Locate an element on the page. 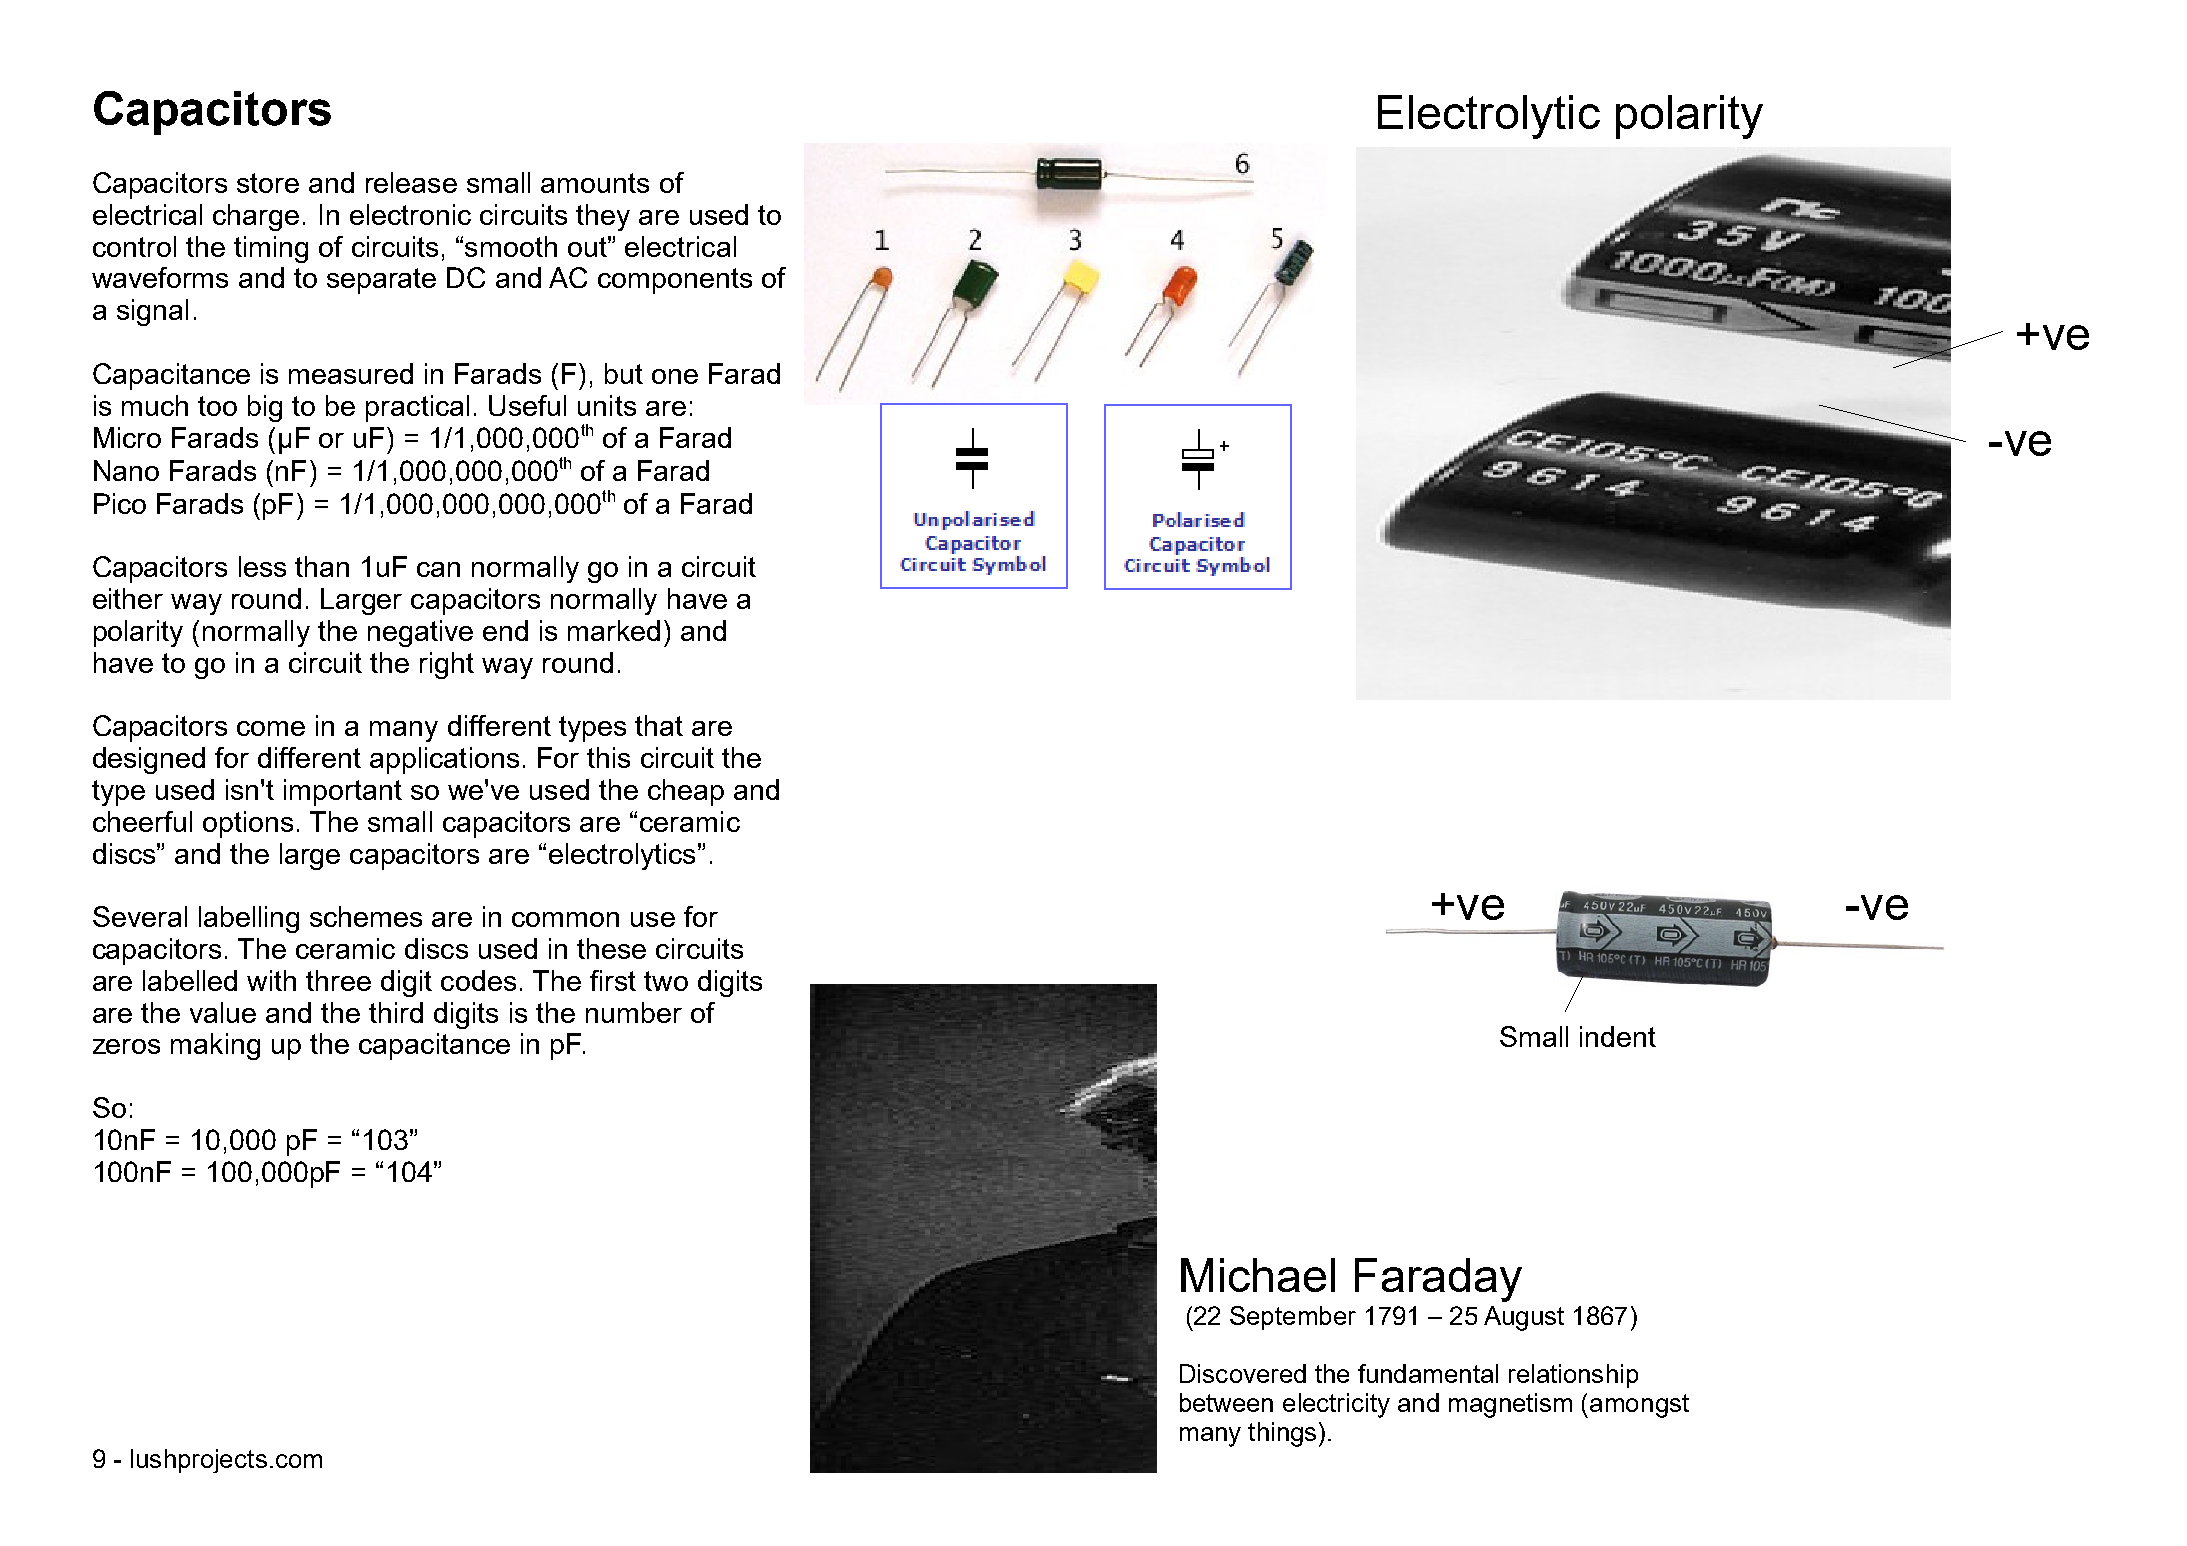 The height and width of the image is (1546, 2187). charge is located at coordinates (256, 217).
